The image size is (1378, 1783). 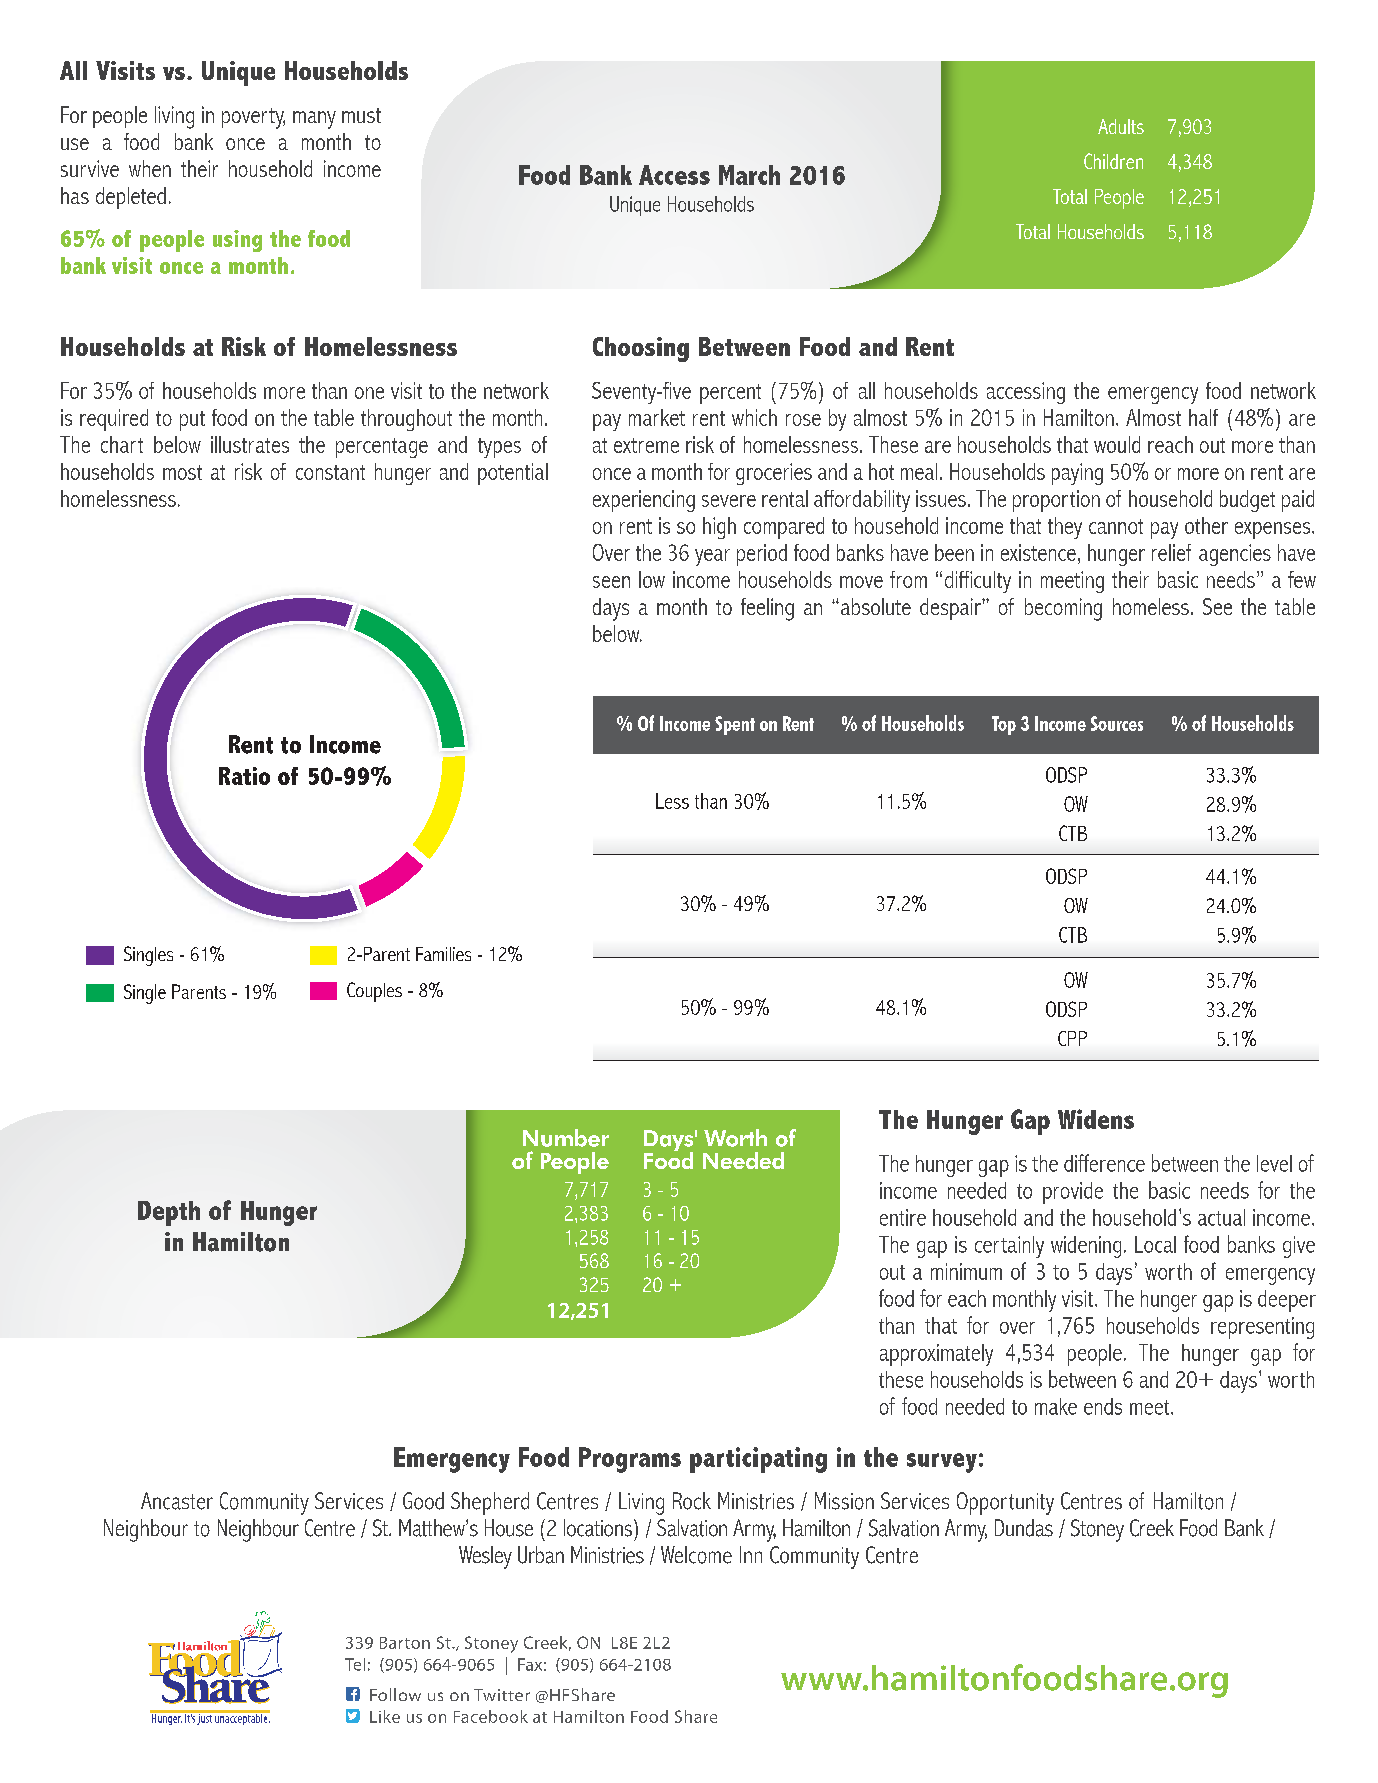 What do you see at coordinates (735, 725) in the screenshot?
I see `Spent` at bounding box center [735, 725].
